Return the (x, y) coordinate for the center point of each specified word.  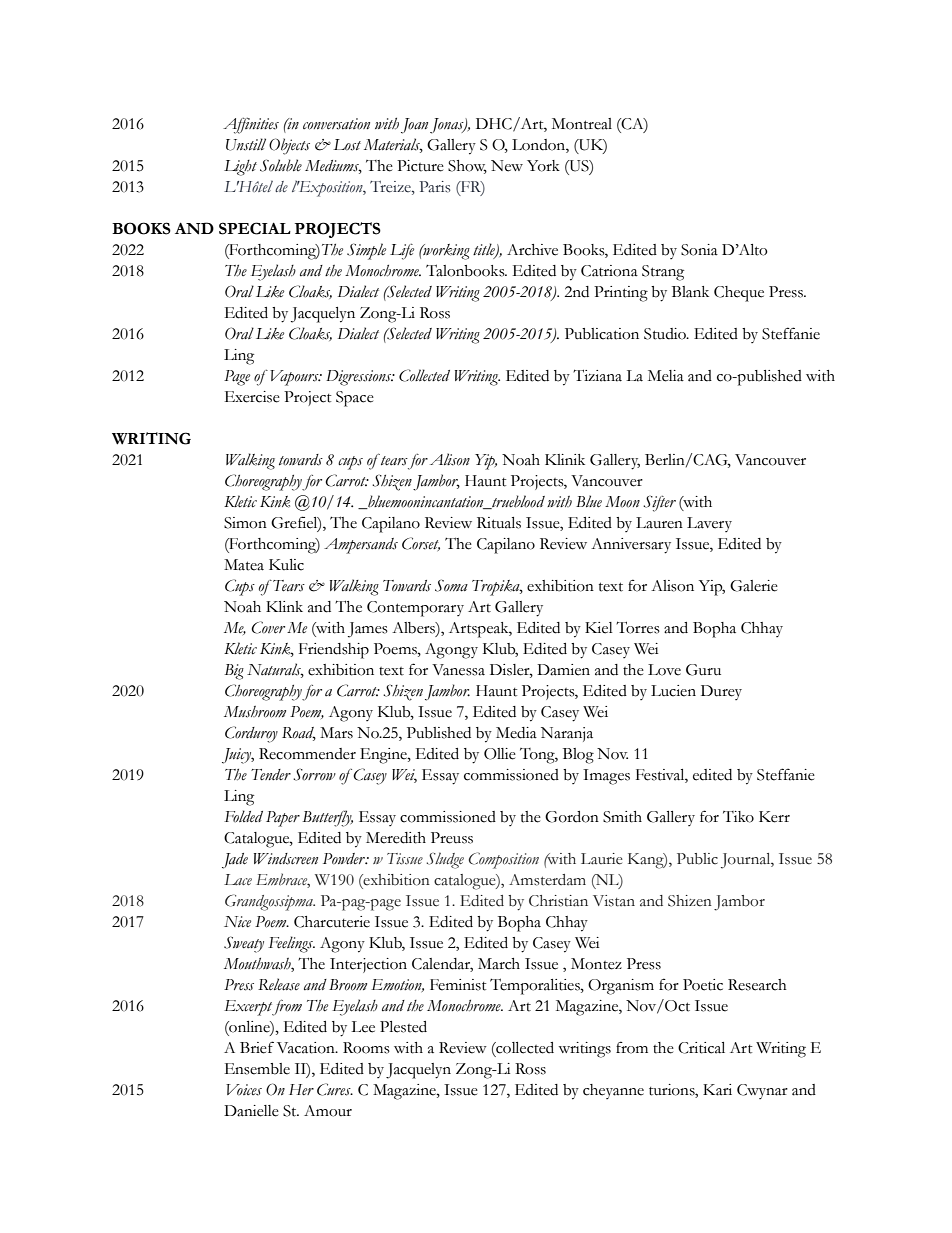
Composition (504, 860)
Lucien (673, 691)
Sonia (699, 250)
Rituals (499, 523)
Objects (289, 146)
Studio (666, 334)
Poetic (703, 985)
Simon (245, 523)
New (507, 166)
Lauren (659, 523)
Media (516, 733)
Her (301, 1089)
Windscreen (286, 859)
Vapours (295, 378)
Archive (532, 250)
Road (299, 734)
